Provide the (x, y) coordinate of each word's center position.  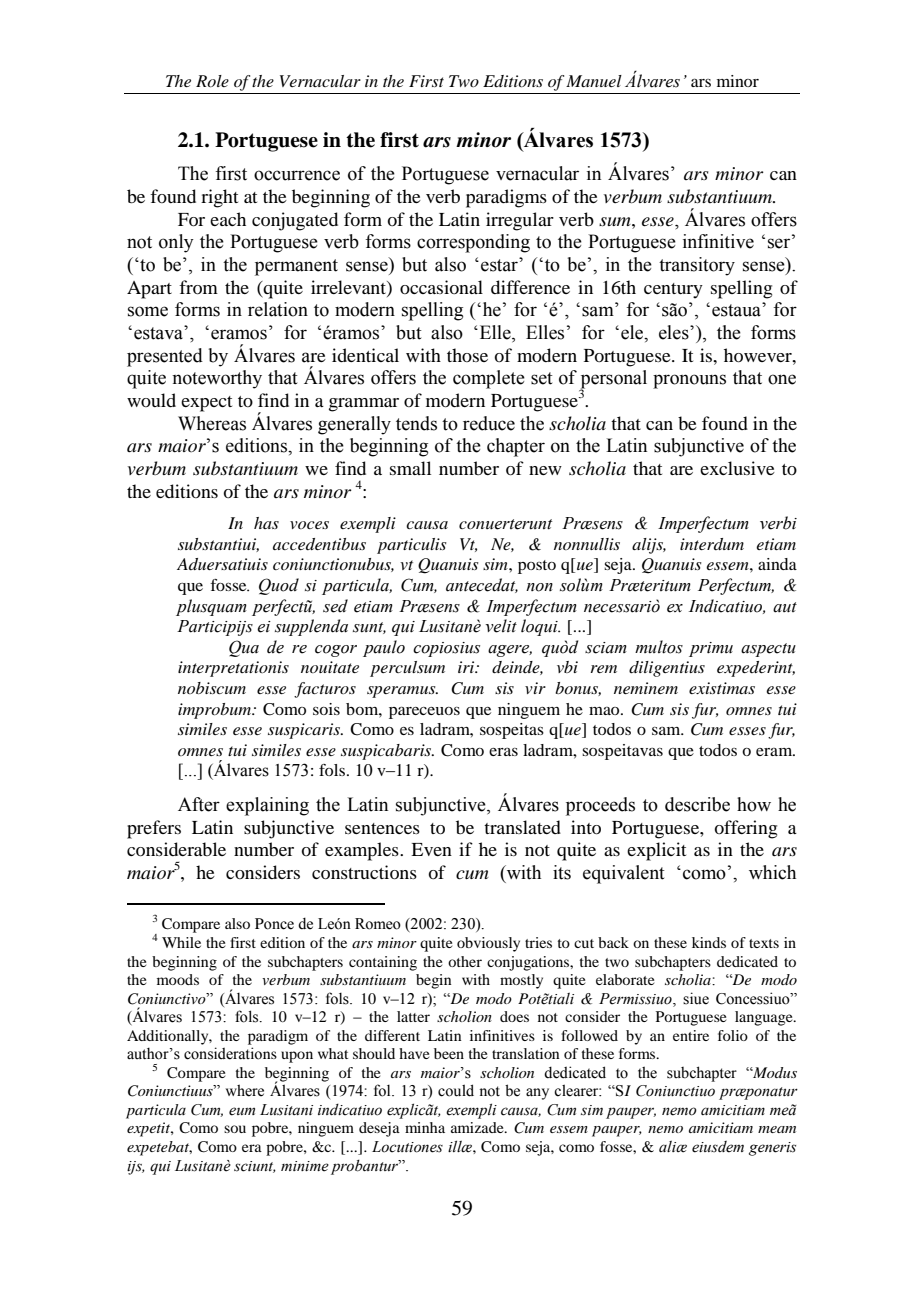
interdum (712, 544)
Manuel (594, 81)
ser (780, 243)
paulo (384, 648)
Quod (279, 586)
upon (297, 1057)
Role (212, 81)
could (456, 1090)
